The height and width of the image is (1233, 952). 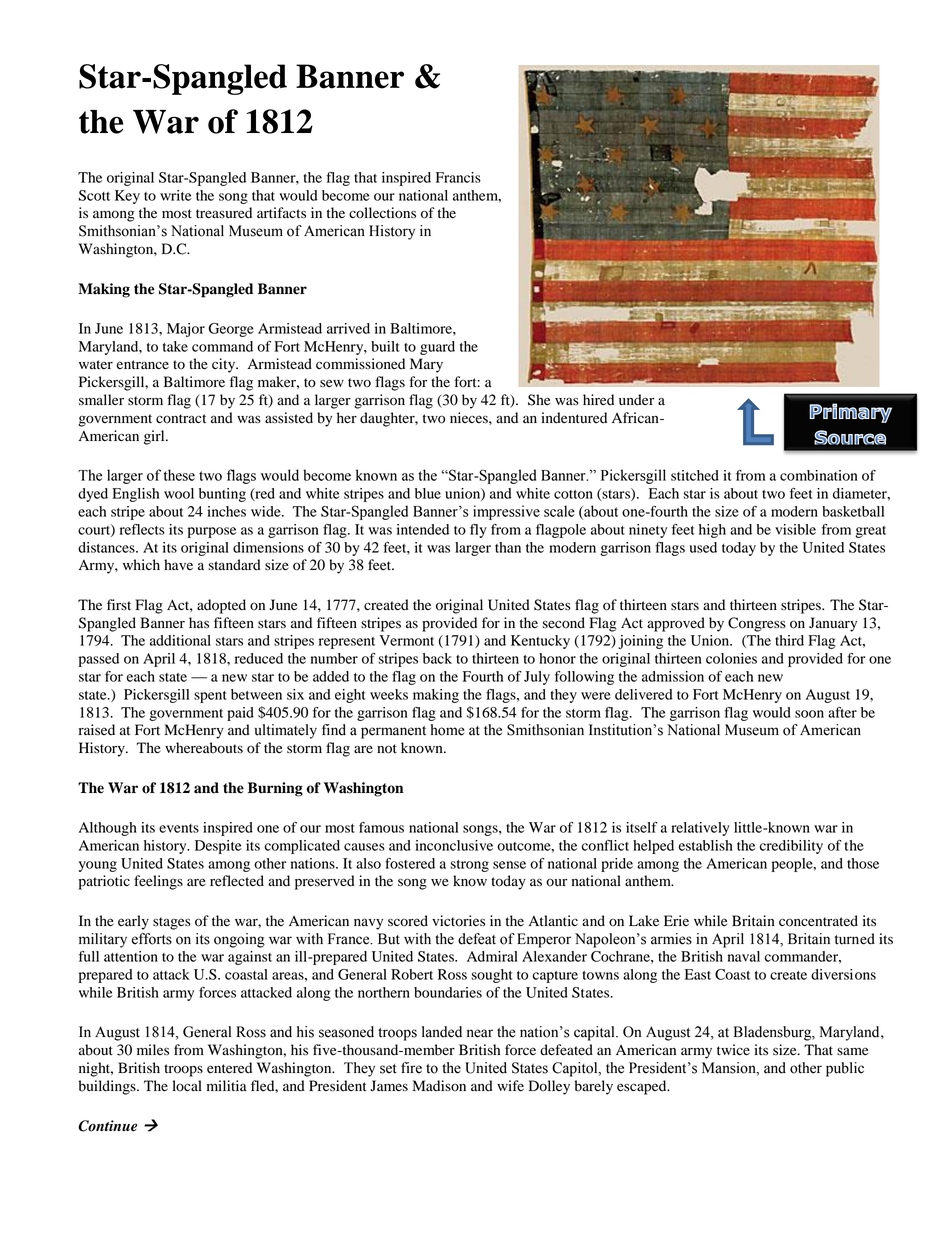 What do you see at coordinates (187, 1086) in the image?
I see `local` at bounding box center [187, 1086].
